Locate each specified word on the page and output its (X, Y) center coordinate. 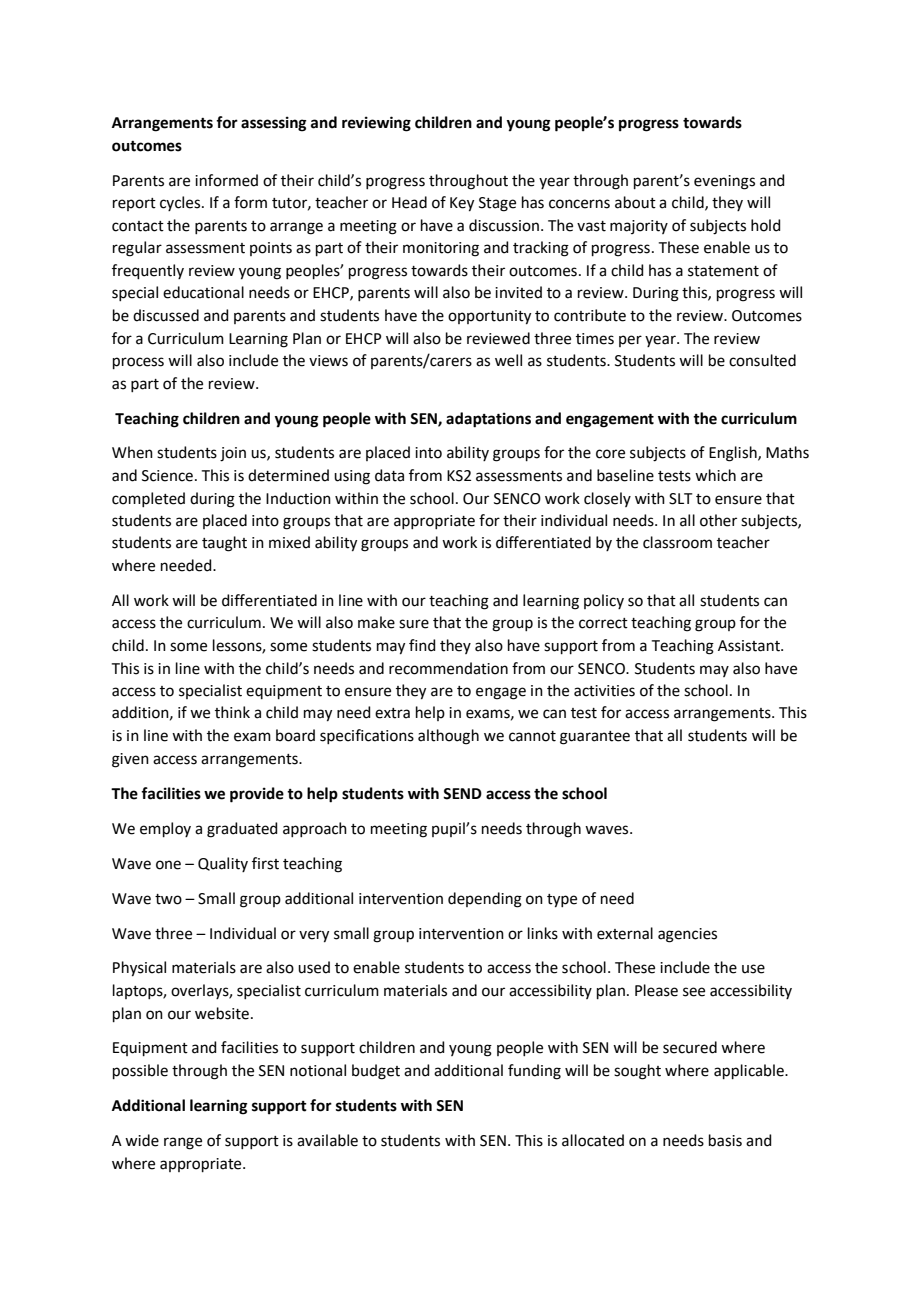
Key (462, 204)
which (715, 475)
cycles (181, 203)
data (389, 475)
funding (534, 1072)
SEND (462, 794)
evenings (724, 182)
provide (257, 795)
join (233, 454)
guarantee (595, 738)
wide (142, 1140)
